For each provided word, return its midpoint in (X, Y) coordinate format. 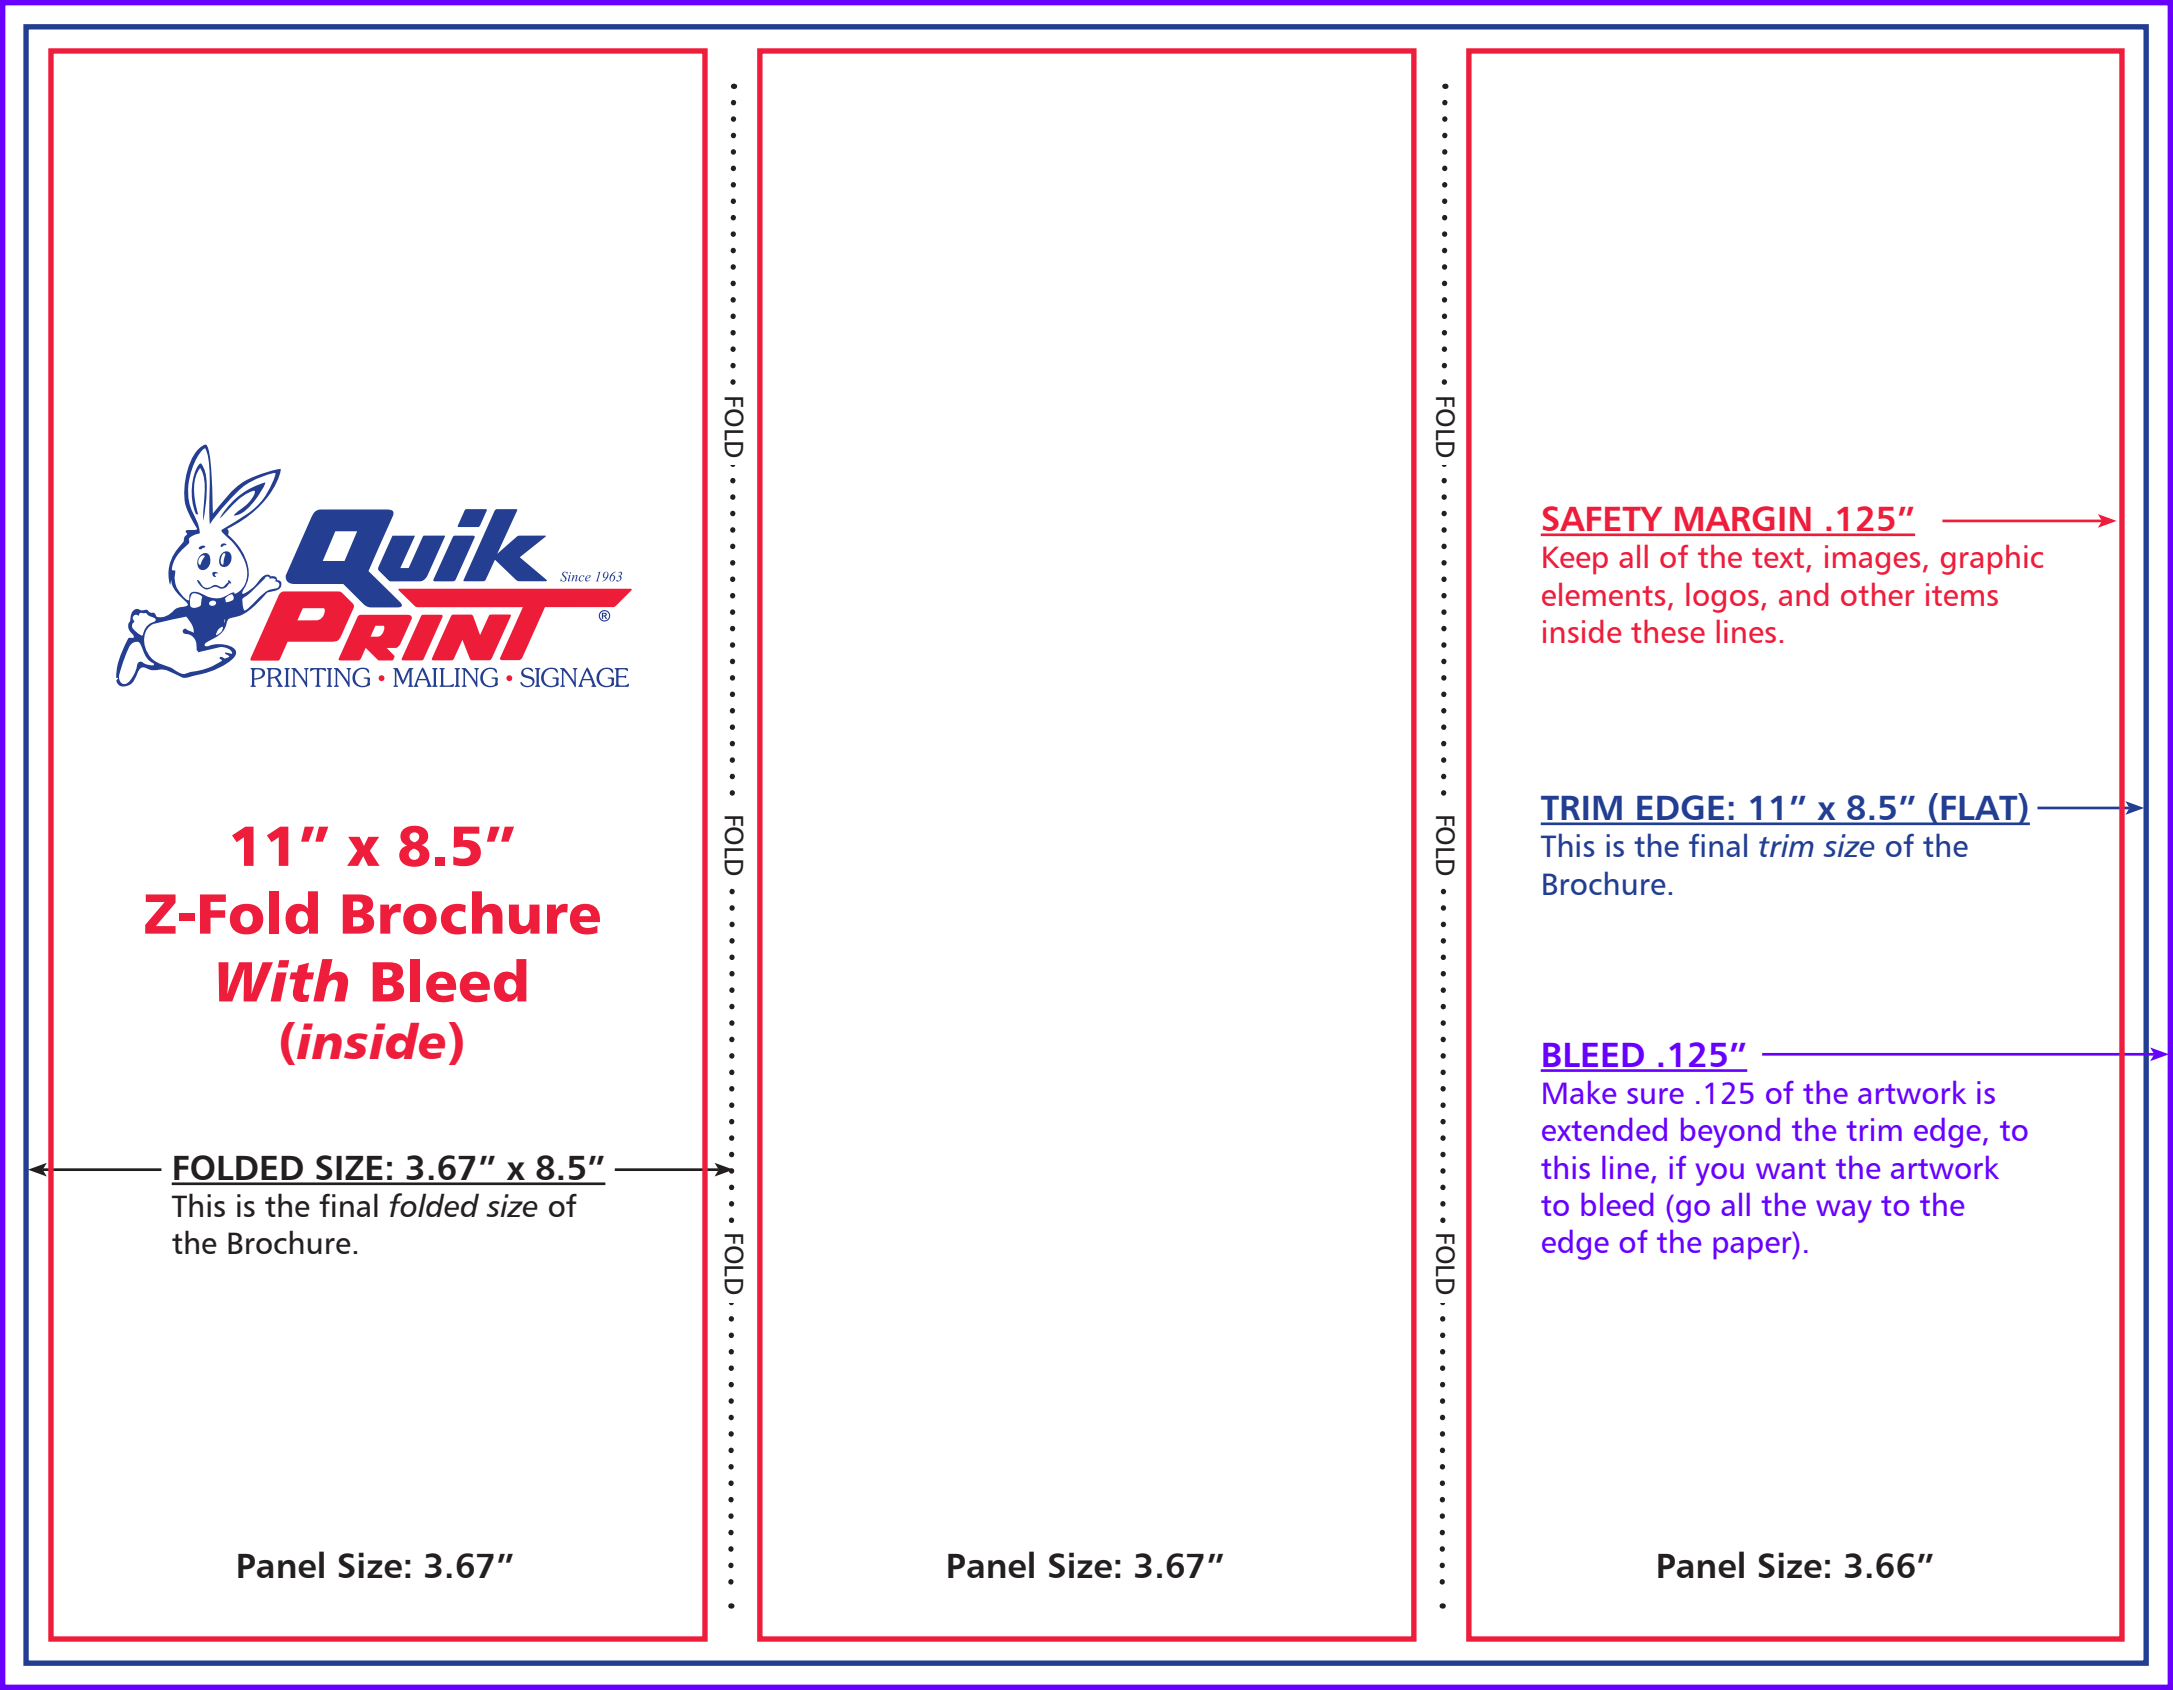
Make (1579, 1092)
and (1804, 594)
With (283, 980)
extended (1604, 1129)
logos (1722, 598)
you (1720, 1174)
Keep (1575, 560)
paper (1753, 1248)
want (1791, 1169)
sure (1655, 1096)
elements (1603, 594)
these (1668, 631)
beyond (1730, 1133)
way (1844, 1211)
